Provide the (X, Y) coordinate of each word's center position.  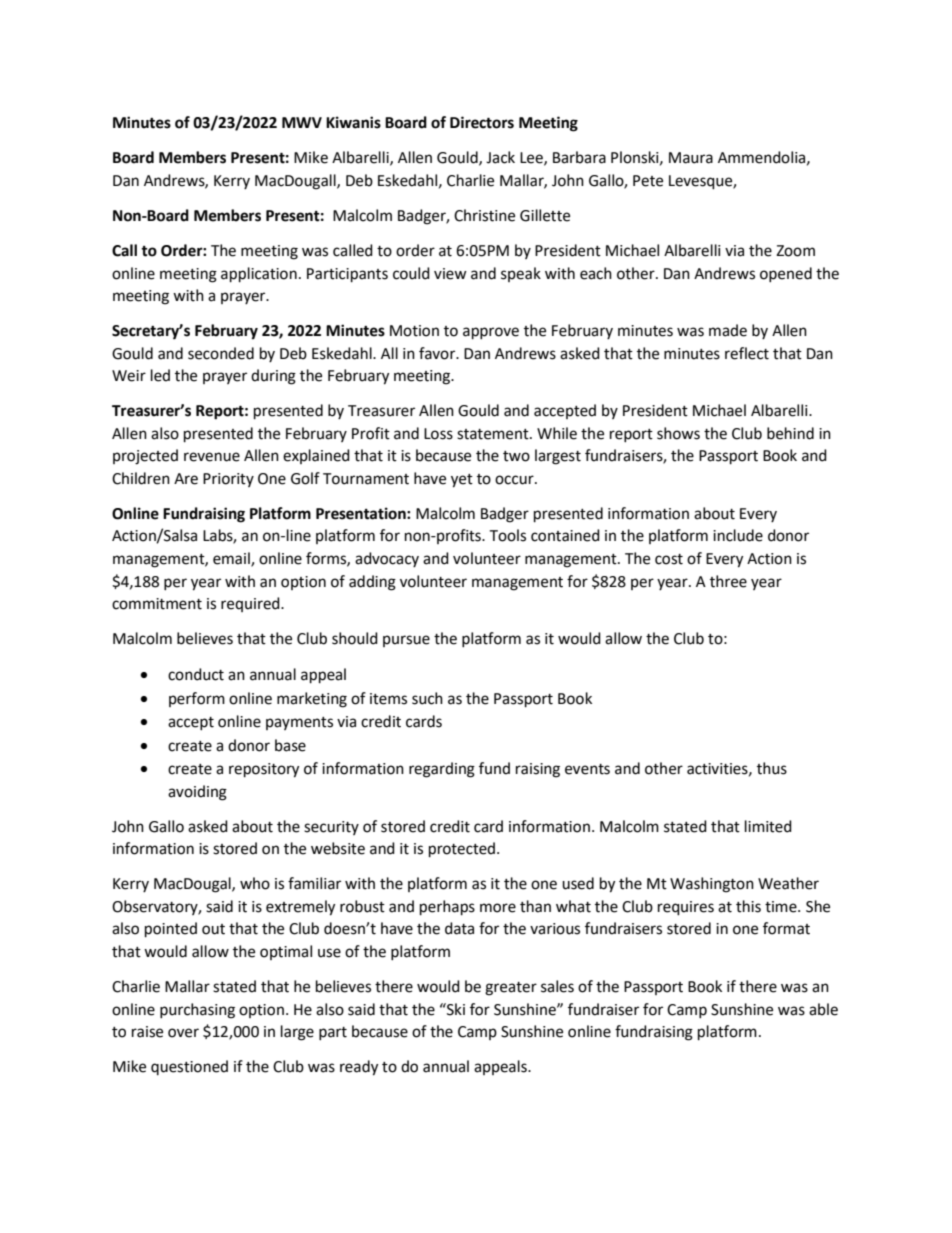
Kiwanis (353, 122)
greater (511, 989)
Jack (500, 157)
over (183, 1033)
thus (772, 768)
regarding (442, 770)
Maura (691, 158)
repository (264, 770)
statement (494, 434)
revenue (212, 457)
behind (790, 433)
